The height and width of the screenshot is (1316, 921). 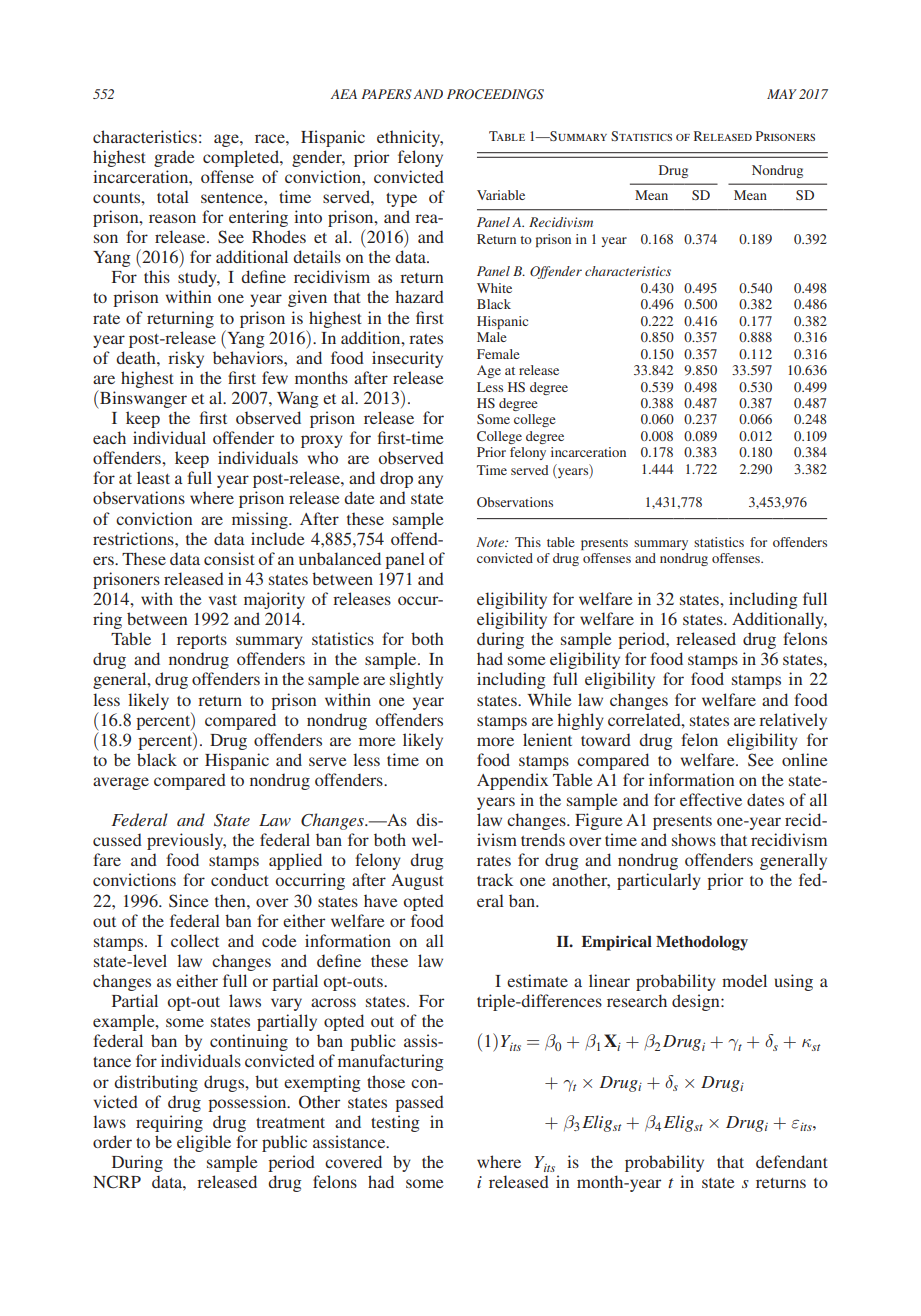 What do you see at coordinates (419, 1103) in the screenshot?
I see `passed` at bounding box center [419, 1103].
